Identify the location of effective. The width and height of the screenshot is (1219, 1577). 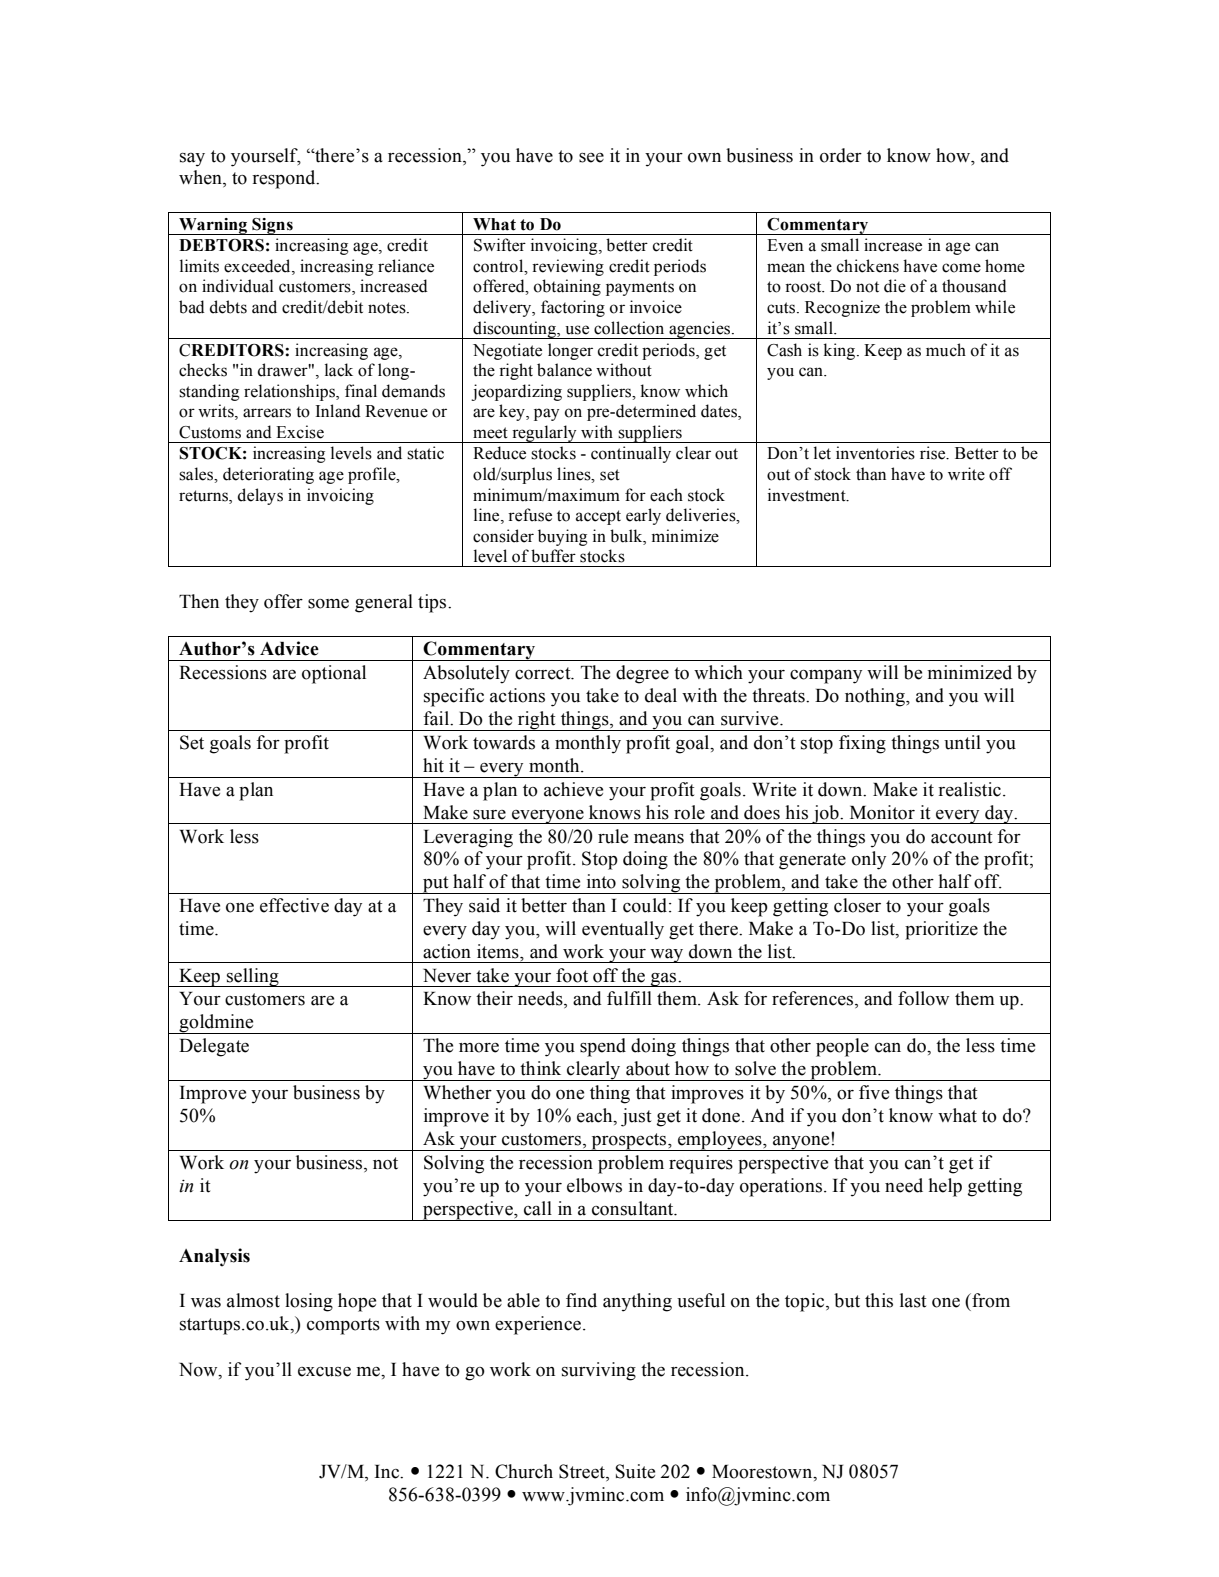
(294, 905).
